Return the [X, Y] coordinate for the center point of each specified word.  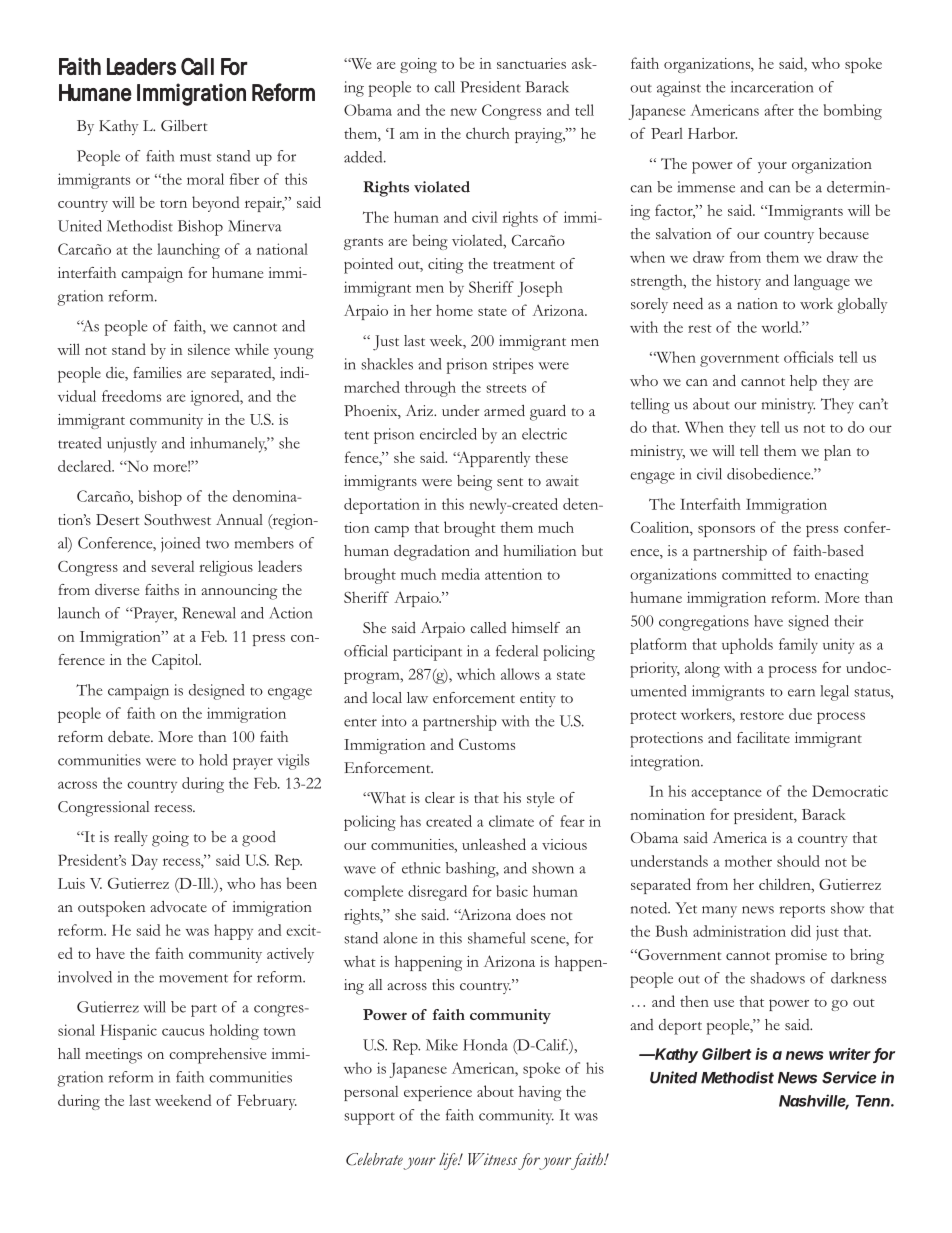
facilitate [763, 737]
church [488, 133]
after [779, 110]
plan [837, 453]
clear [440, 797]
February [267, 1102]
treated [79, 443]
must [195, 157]
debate [130, 736]
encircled [448, 434]
